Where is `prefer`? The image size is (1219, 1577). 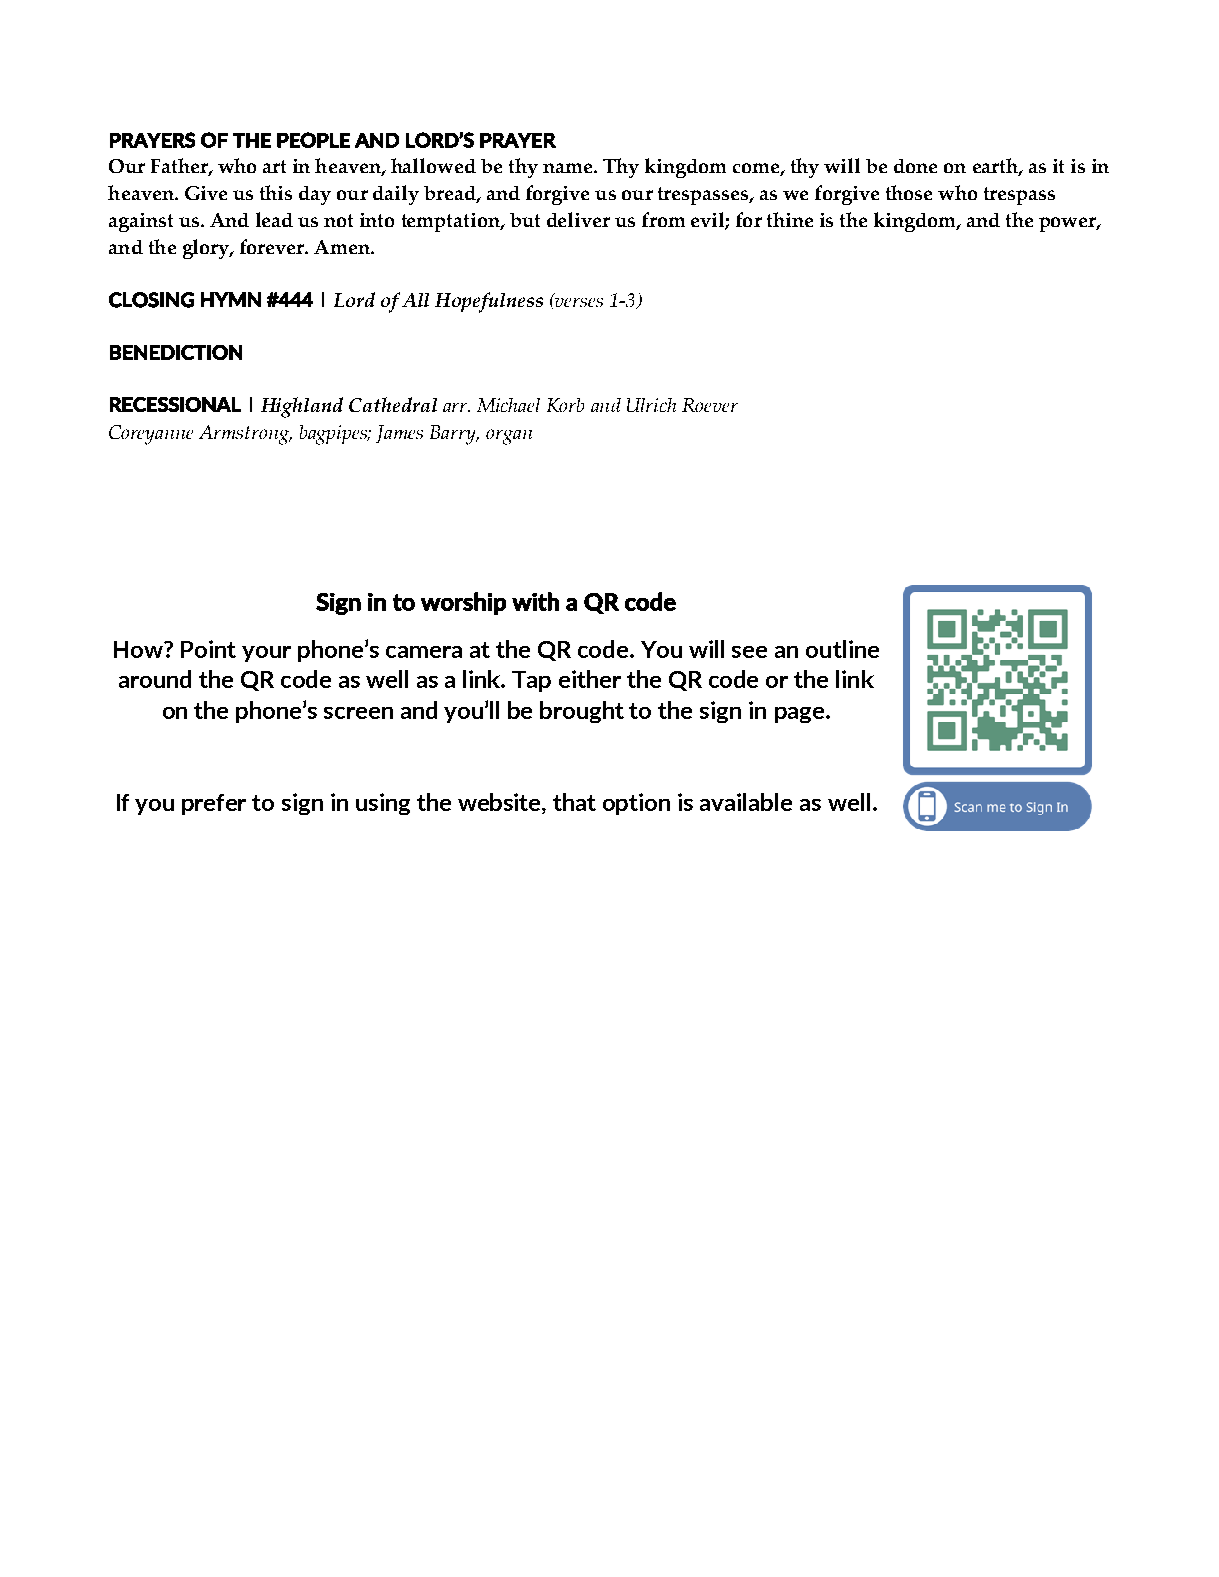 prefer is located at coordinates (214, 804).
